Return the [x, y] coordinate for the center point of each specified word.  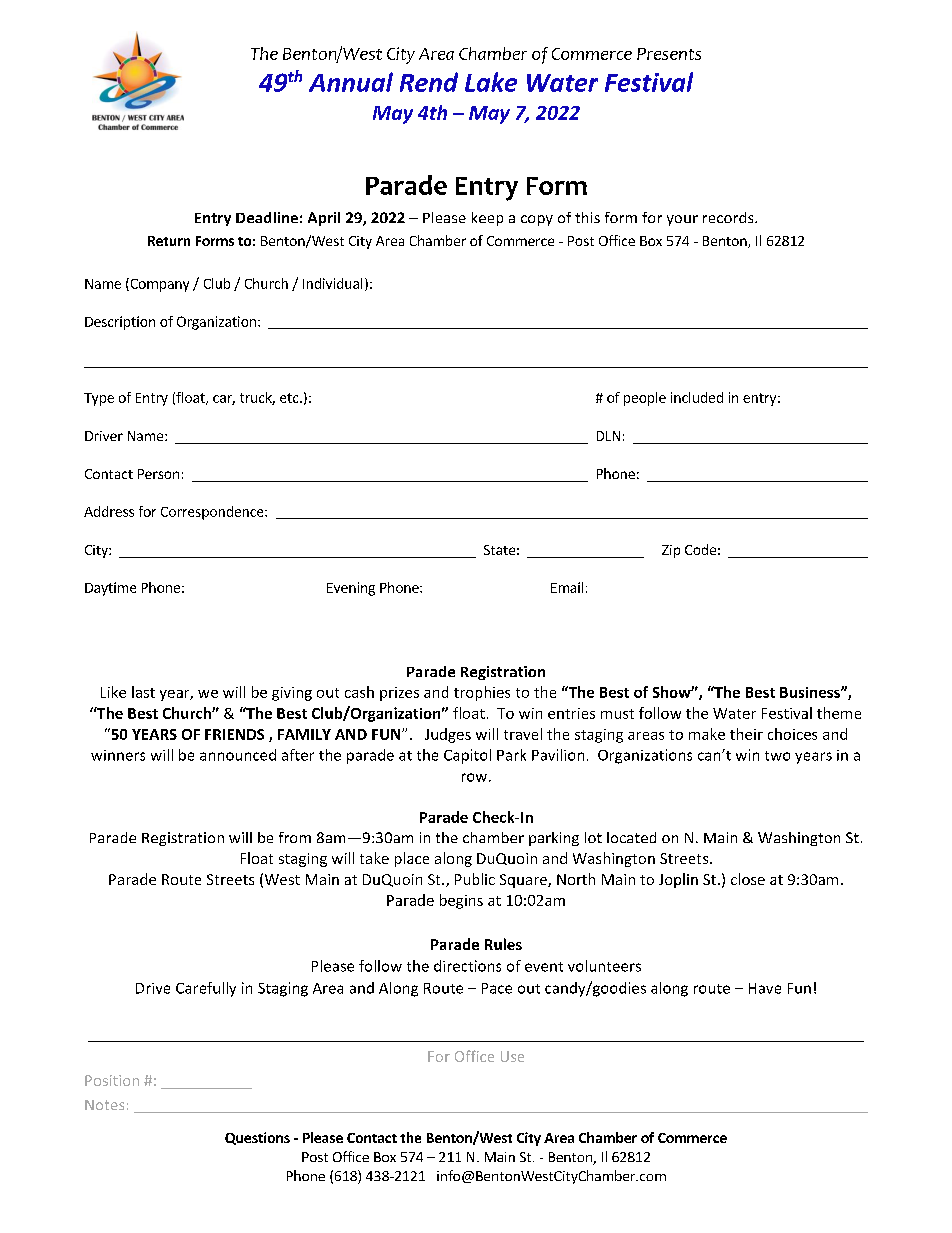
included [697, 397]
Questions [257, 1138]
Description [120, 323]
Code [700, 549]
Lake [491, 82]
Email [567, 587]
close [748, 879]
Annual [351, 82]
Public [475, 879]
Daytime [110, 589]
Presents [669, 54]
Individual [332, 283]
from [295, 837]
